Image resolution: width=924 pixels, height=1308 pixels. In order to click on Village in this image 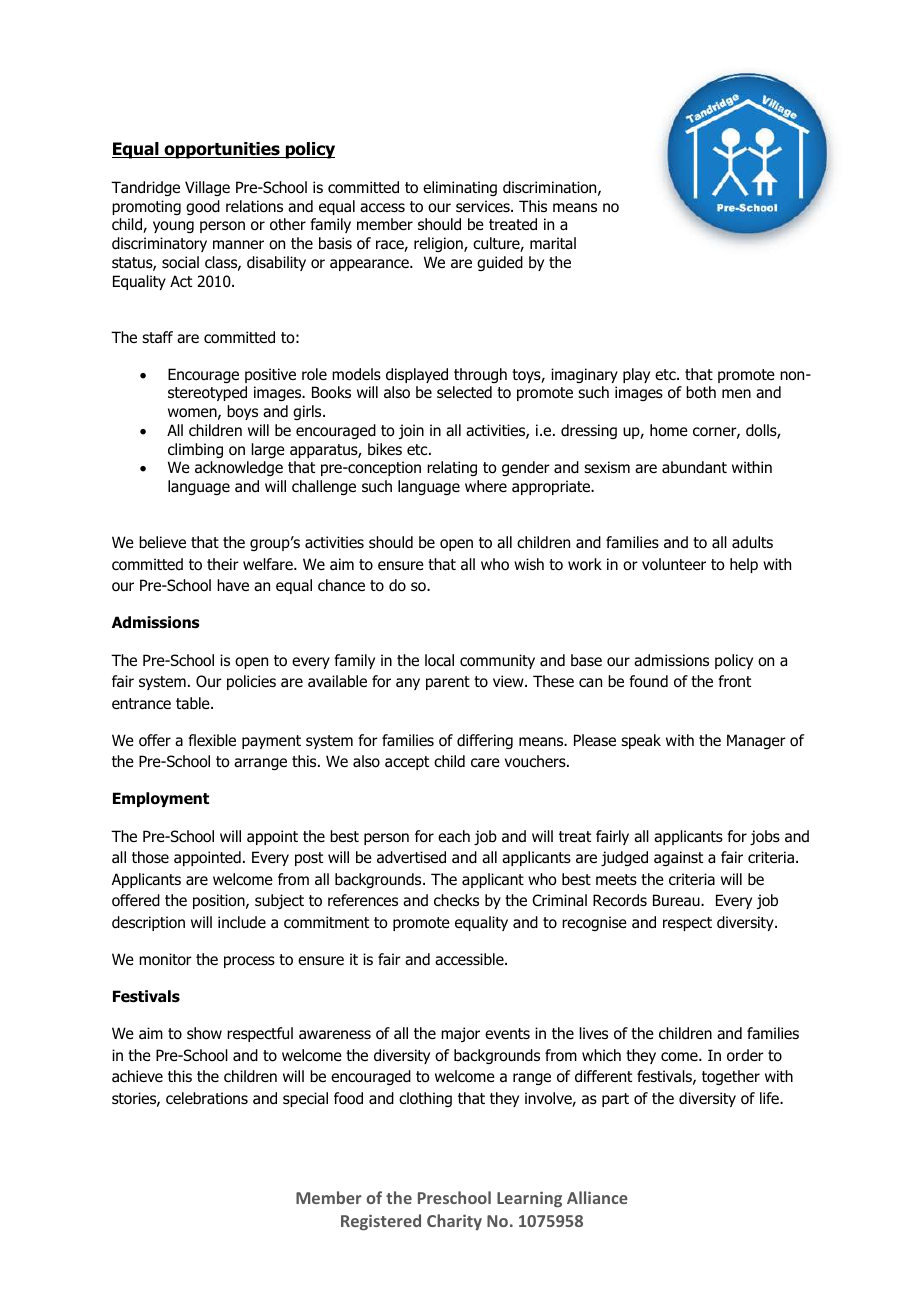, I will do `click(207, 188)`.
